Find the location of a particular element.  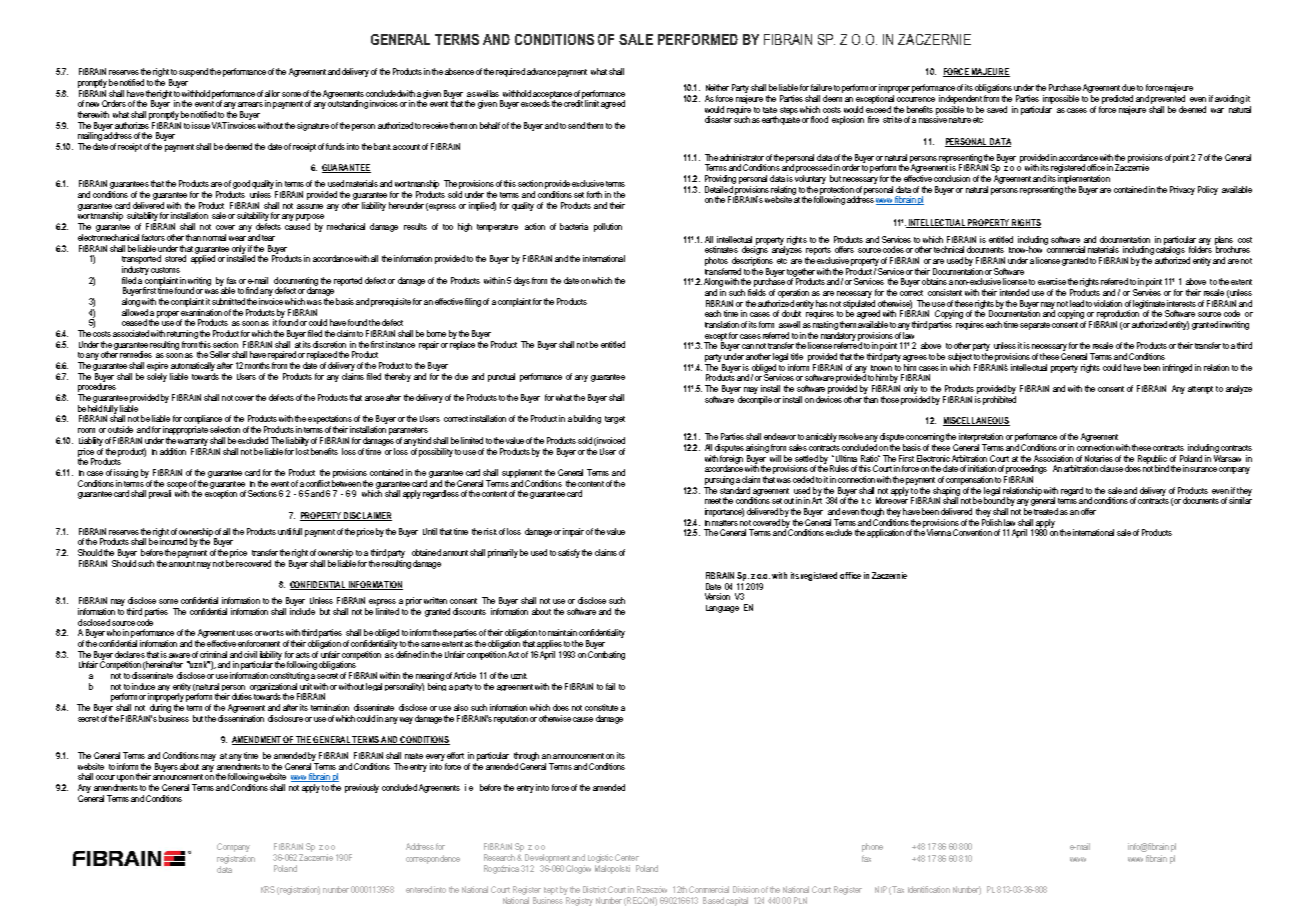

arrears is located at coordinates (250, 104).
